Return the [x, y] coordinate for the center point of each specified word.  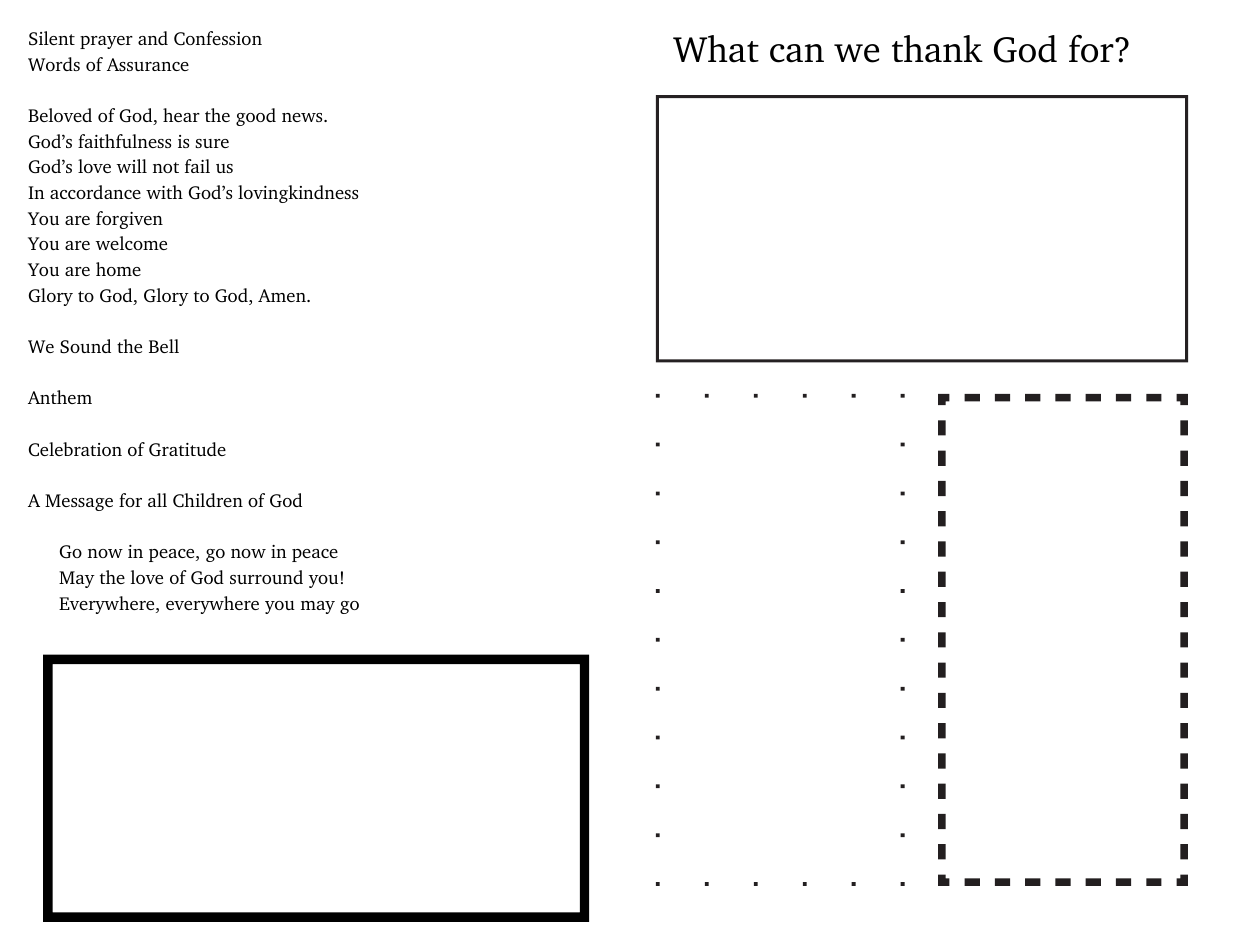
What [716, 49]
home [118, 269]
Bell [164, 346]
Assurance [148, 64]
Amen [283, 295]
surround [266, 577]
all [157, 500]
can [797, 53]
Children [208, 500]
